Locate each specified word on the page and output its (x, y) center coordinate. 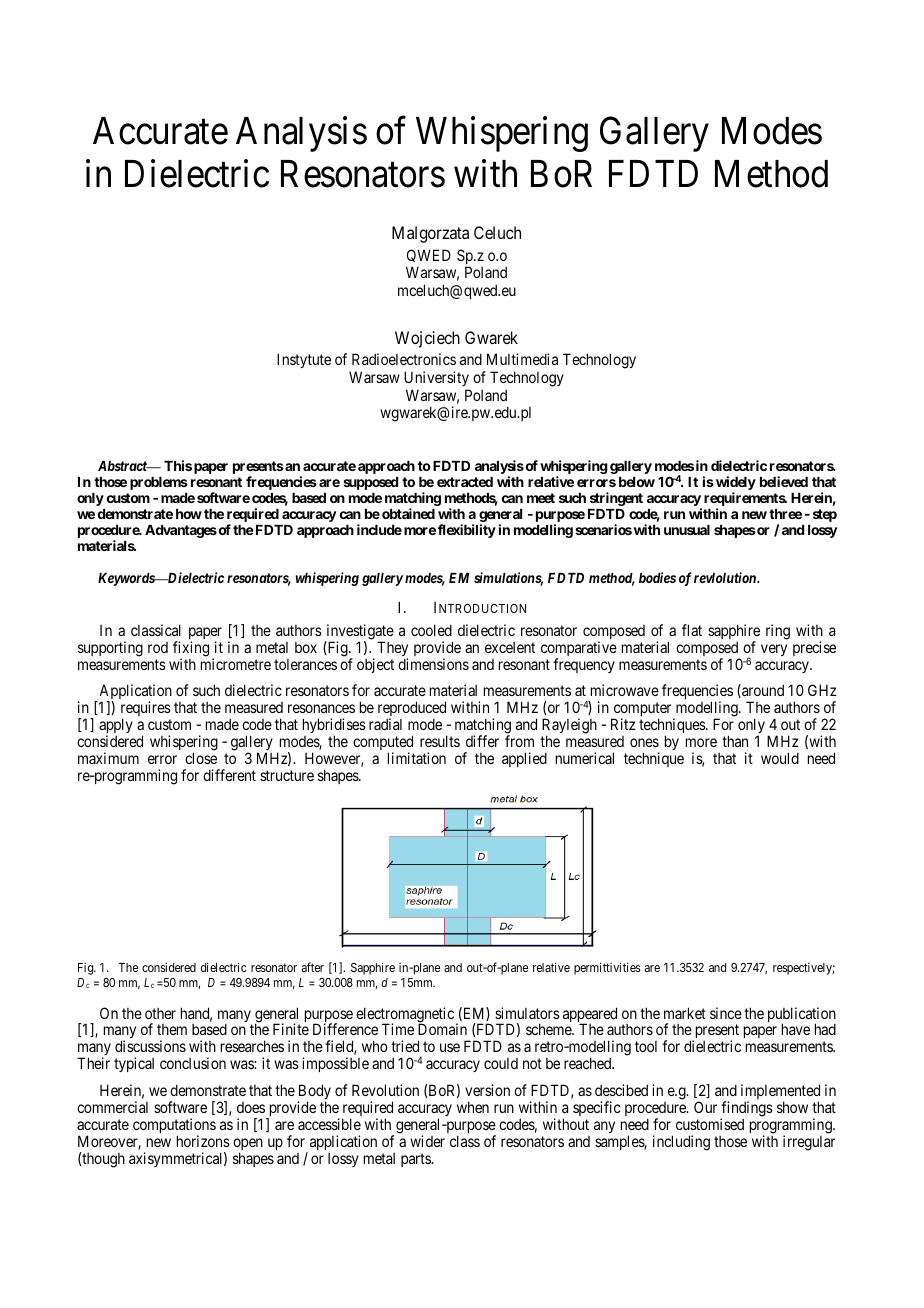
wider (427, 1141)
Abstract (123, 466)
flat (692, 630)
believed (784, 481)
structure (287, 775)
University (436, 378)
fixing (191, 650)
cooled (431, 630)
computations (174, 1127)
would (780, 758)
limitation (417, 758)
